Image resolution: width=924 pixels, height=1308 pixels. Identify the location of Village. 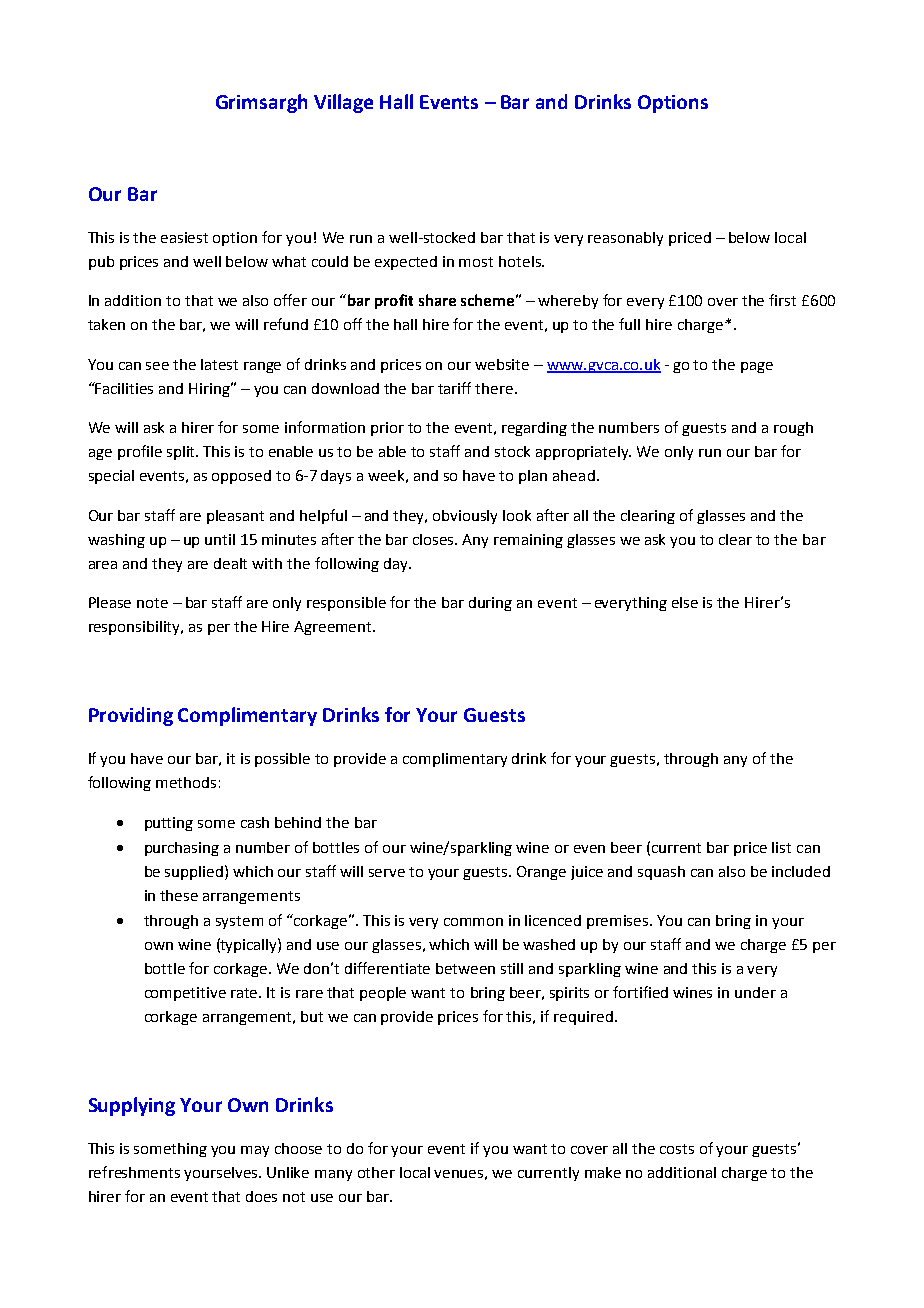
(343, 103).
